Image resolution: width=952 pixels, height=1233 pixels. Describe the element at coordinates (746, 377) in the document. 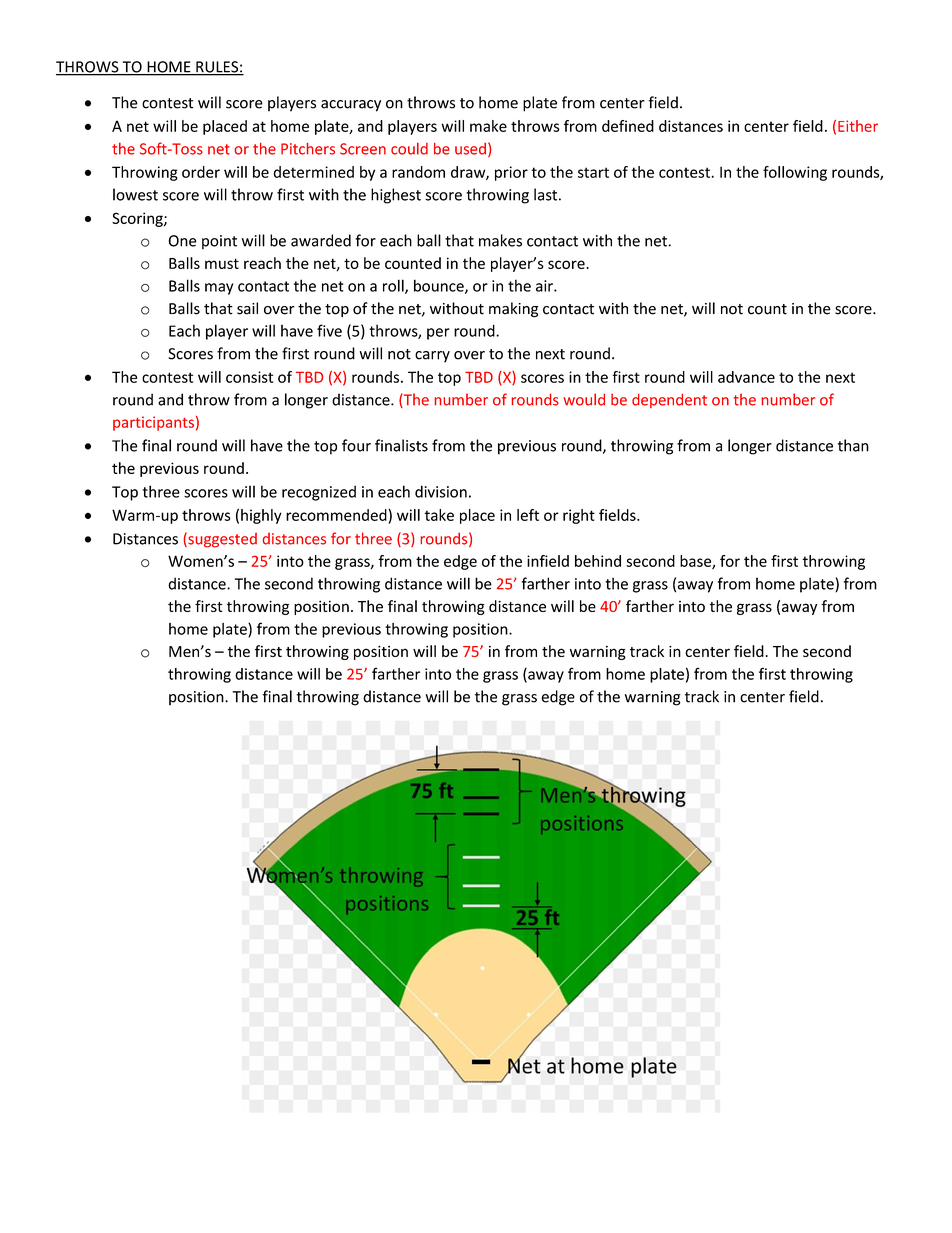

I see `advance` at that location.
